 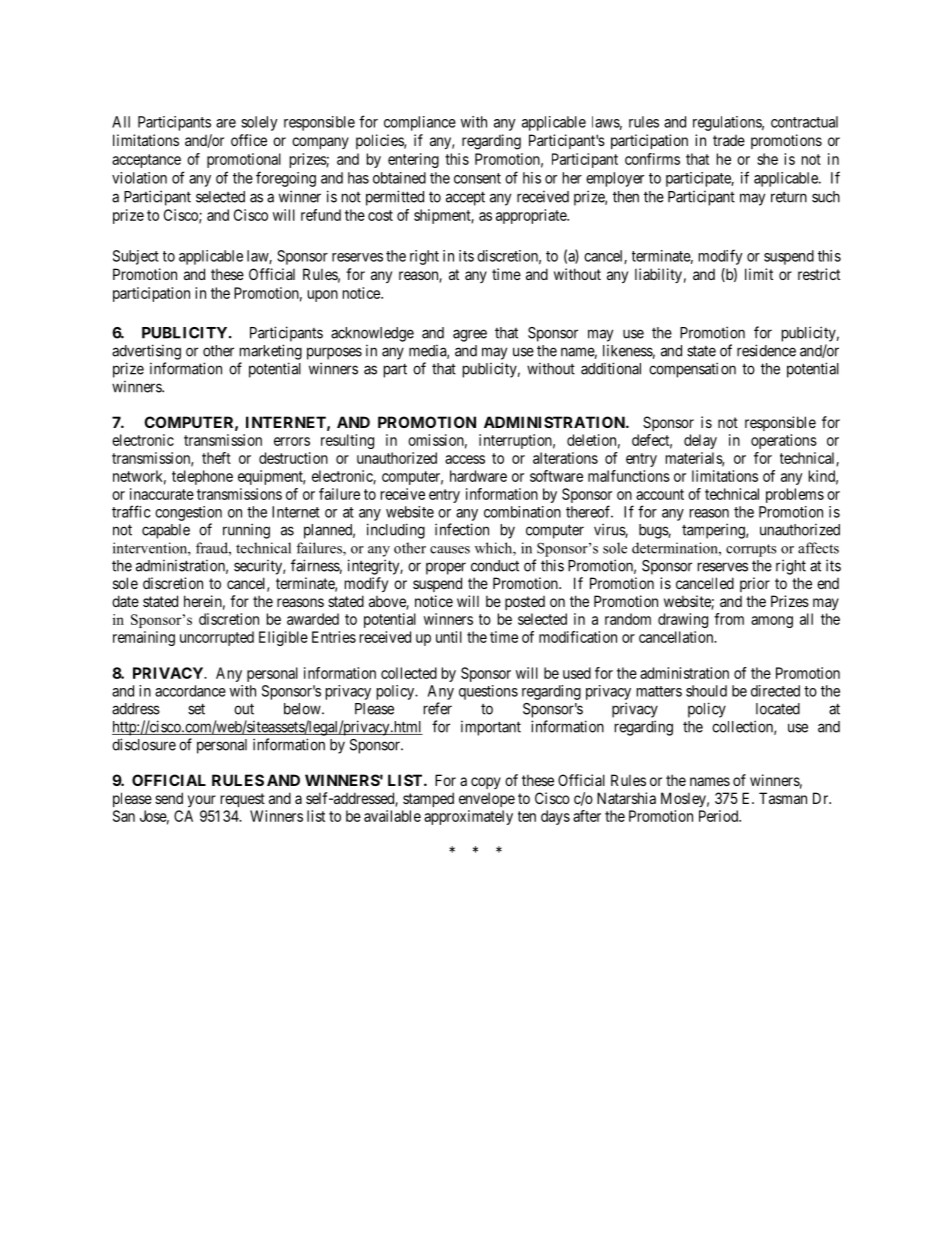 I want to click on your, so click(x=202, y=801).
